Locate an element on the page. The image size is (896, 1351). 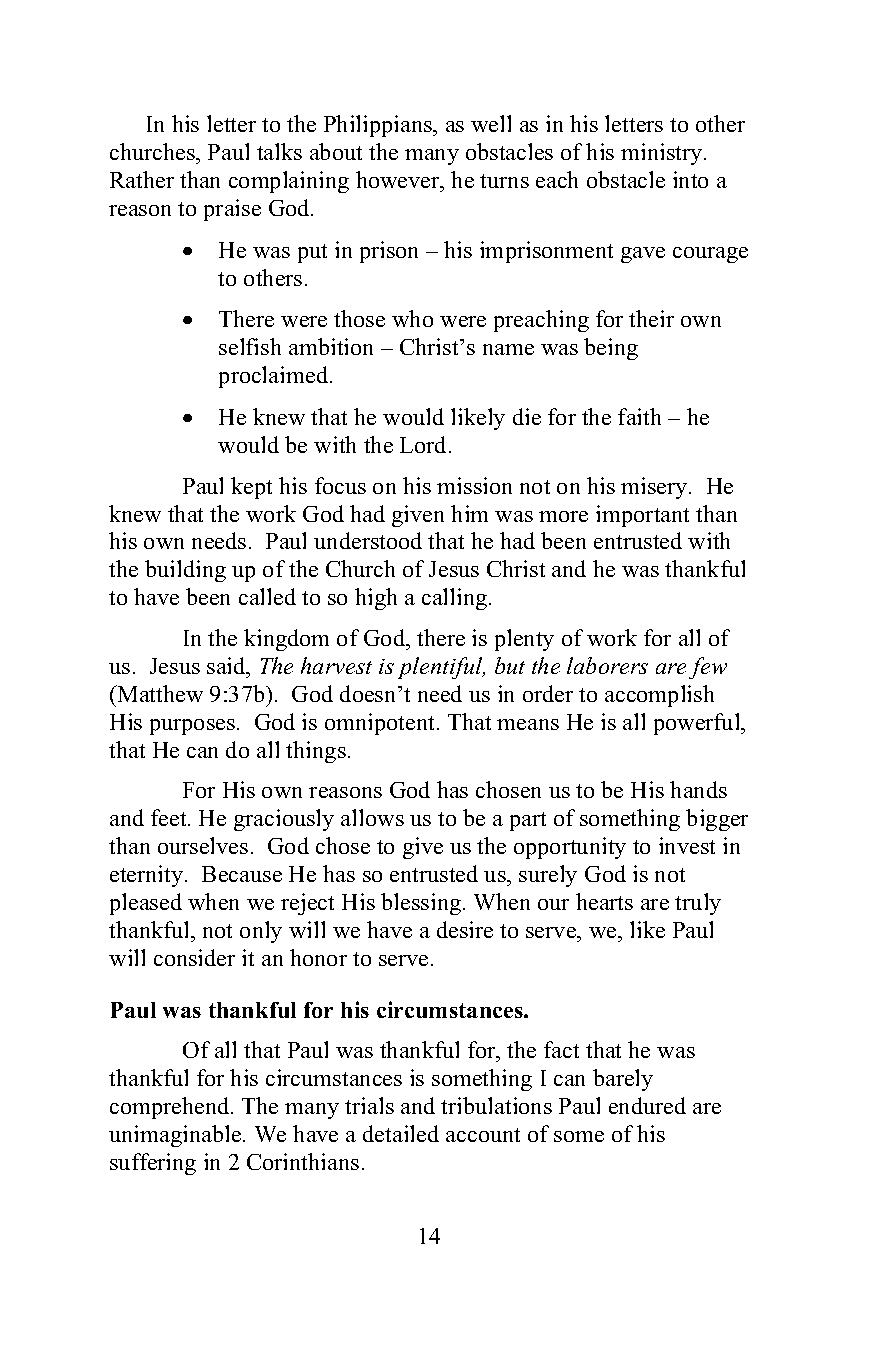
laborers is located at coordinates (607, 665).
